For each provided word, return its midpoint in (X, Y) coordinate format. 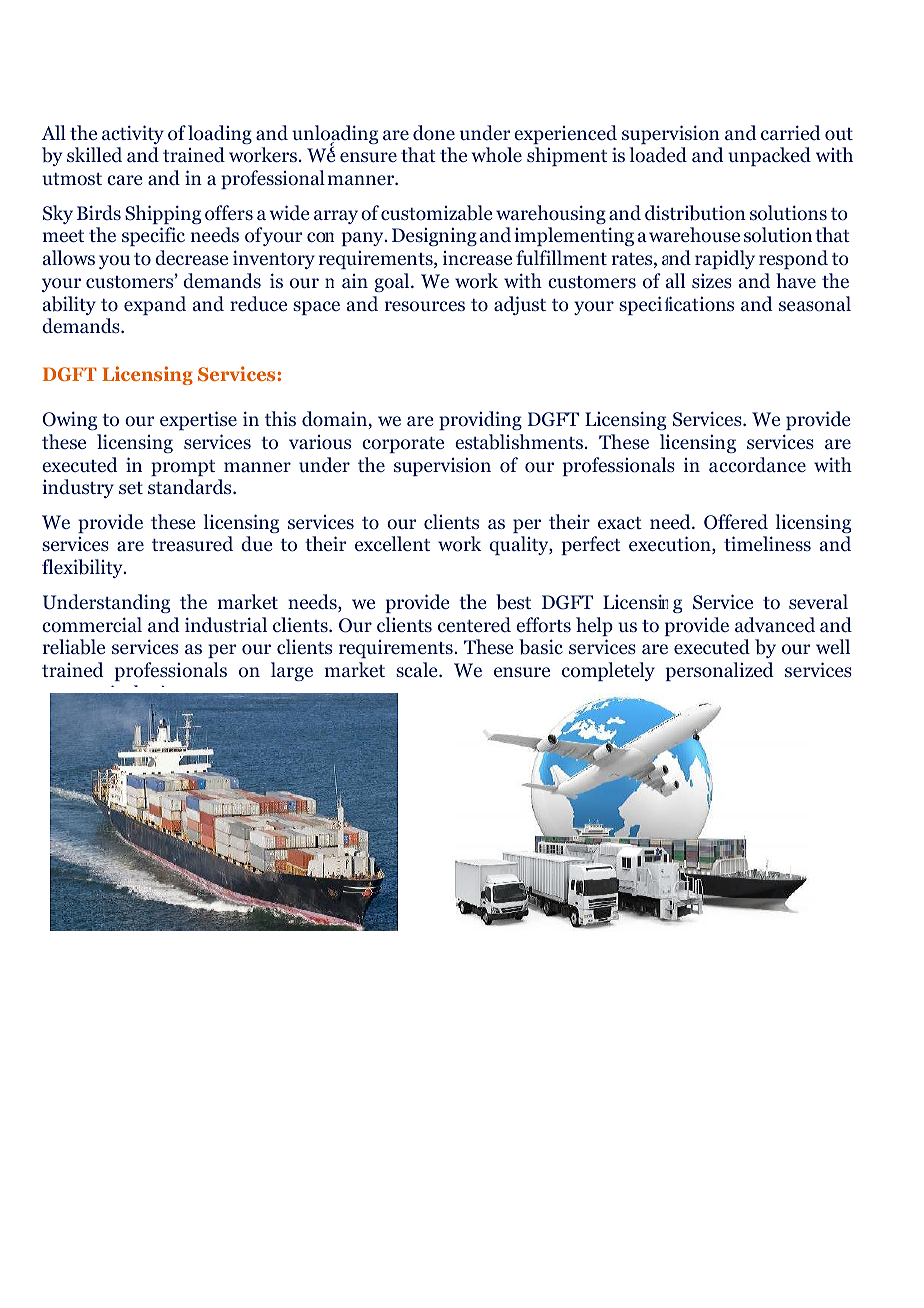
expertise (198, 420)
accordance (757, 465)
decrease (191, 258)
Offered (736, 522)
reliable (74, 647)
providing (480, 420)
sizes (712, 280)
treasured (192, 543)
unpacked (769, 156)
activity (133, 134)
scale (418, 669)
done (434, 133)
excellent (392, 543)
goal (393, 282)
